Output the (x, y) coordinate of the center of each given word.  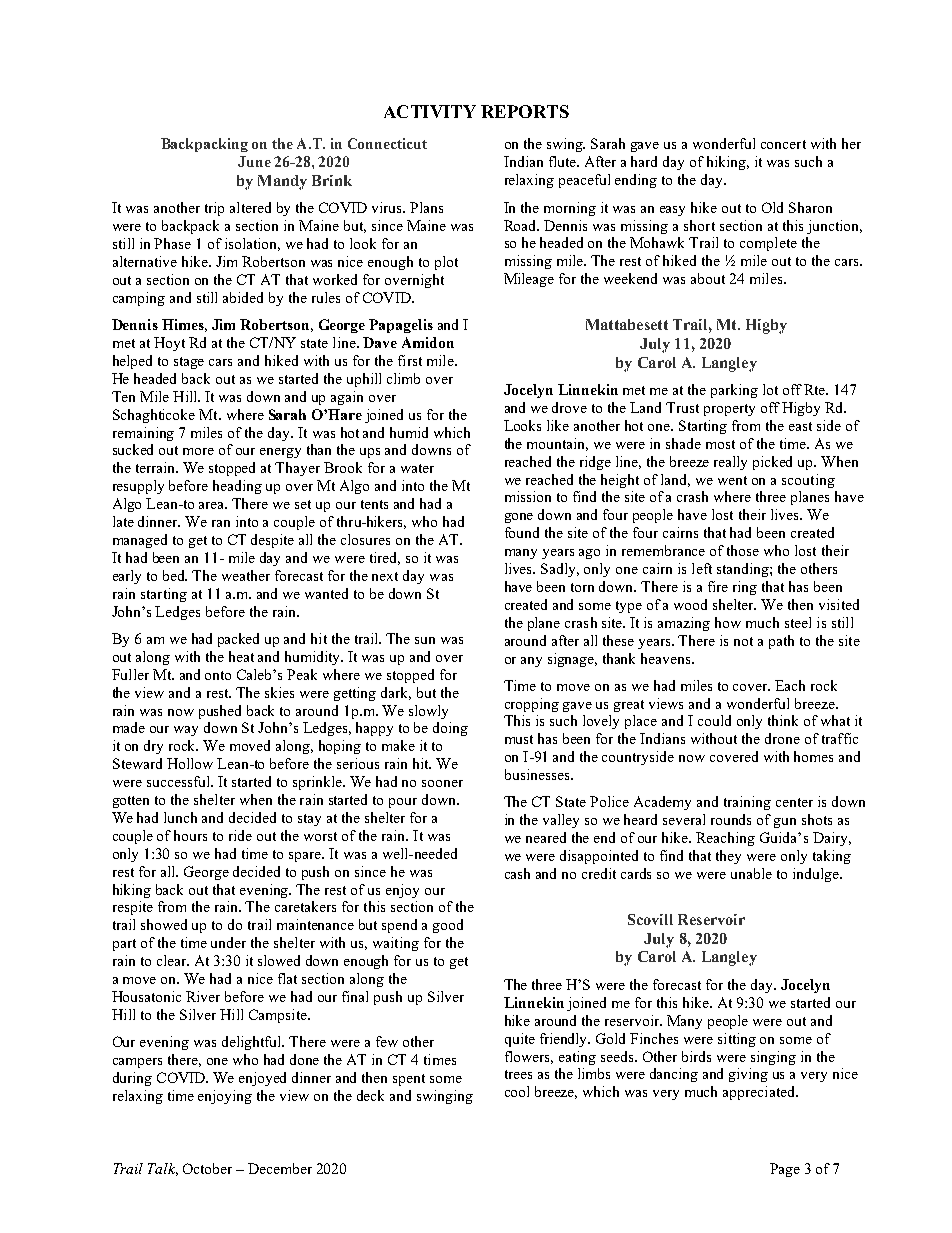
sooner (442, 783)
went (732, 480)
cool (517, 1091)
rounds (731, 819)
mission (528, 496)
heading (237, 487)
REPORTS (525, 111)
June (254, 161)
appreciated (760, 1093)
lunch (180, 817)
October (207, 1168)
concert (783, 144)
